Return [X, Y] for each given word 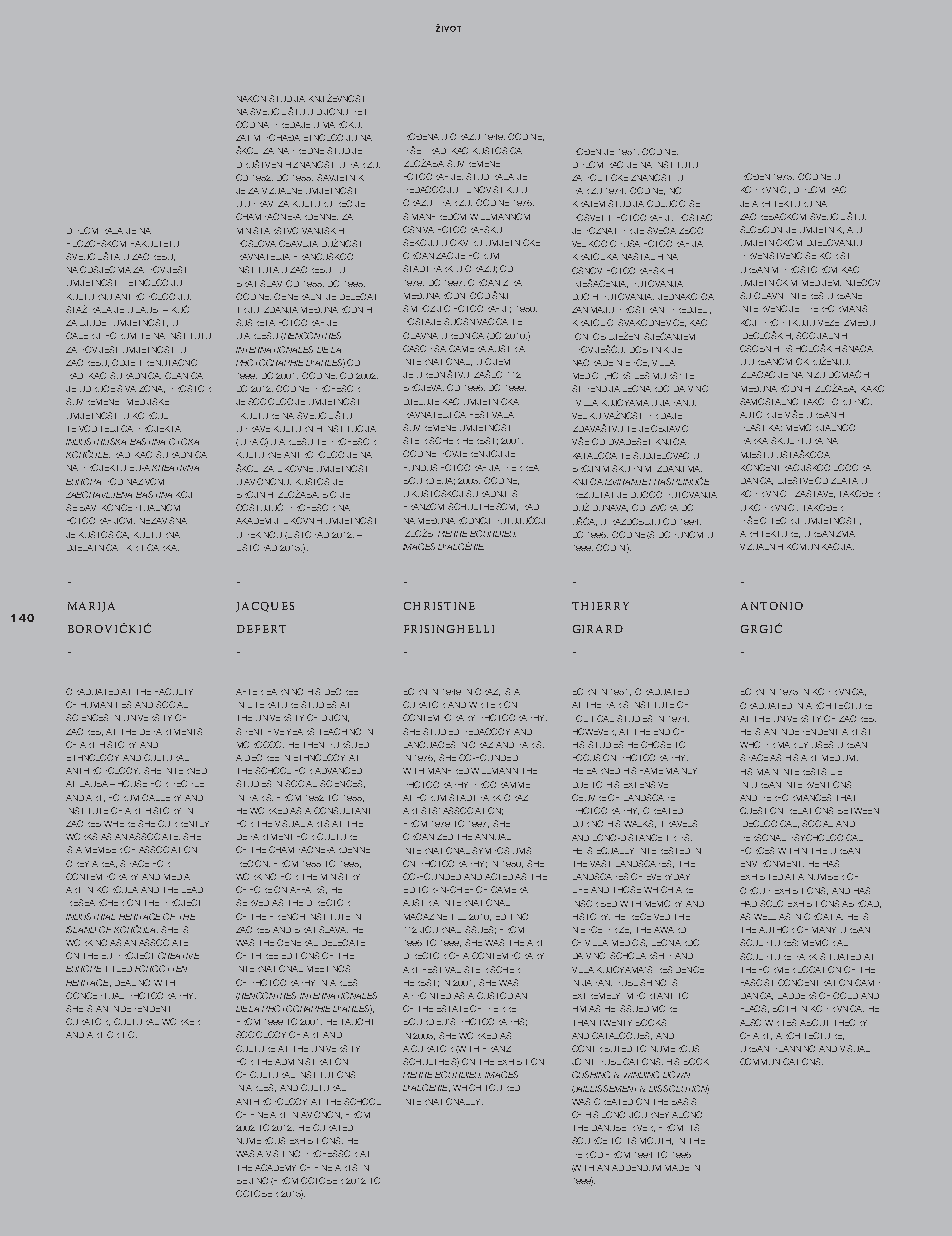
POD [115, 481]
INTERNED [187, 771]
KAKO [872, 388]
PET [360, 112]
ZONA [152, 389]
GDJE [123, 362]
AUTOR [754, 414]
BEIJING [252, 1180]
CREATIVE [178, 955]
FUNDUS [420, 467]
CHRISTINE [439, 606]
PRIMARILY [787, 745]
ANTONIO [772, 606]
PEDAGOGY [488, 731]
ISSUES [480, 930]
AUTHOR [776, 929]
